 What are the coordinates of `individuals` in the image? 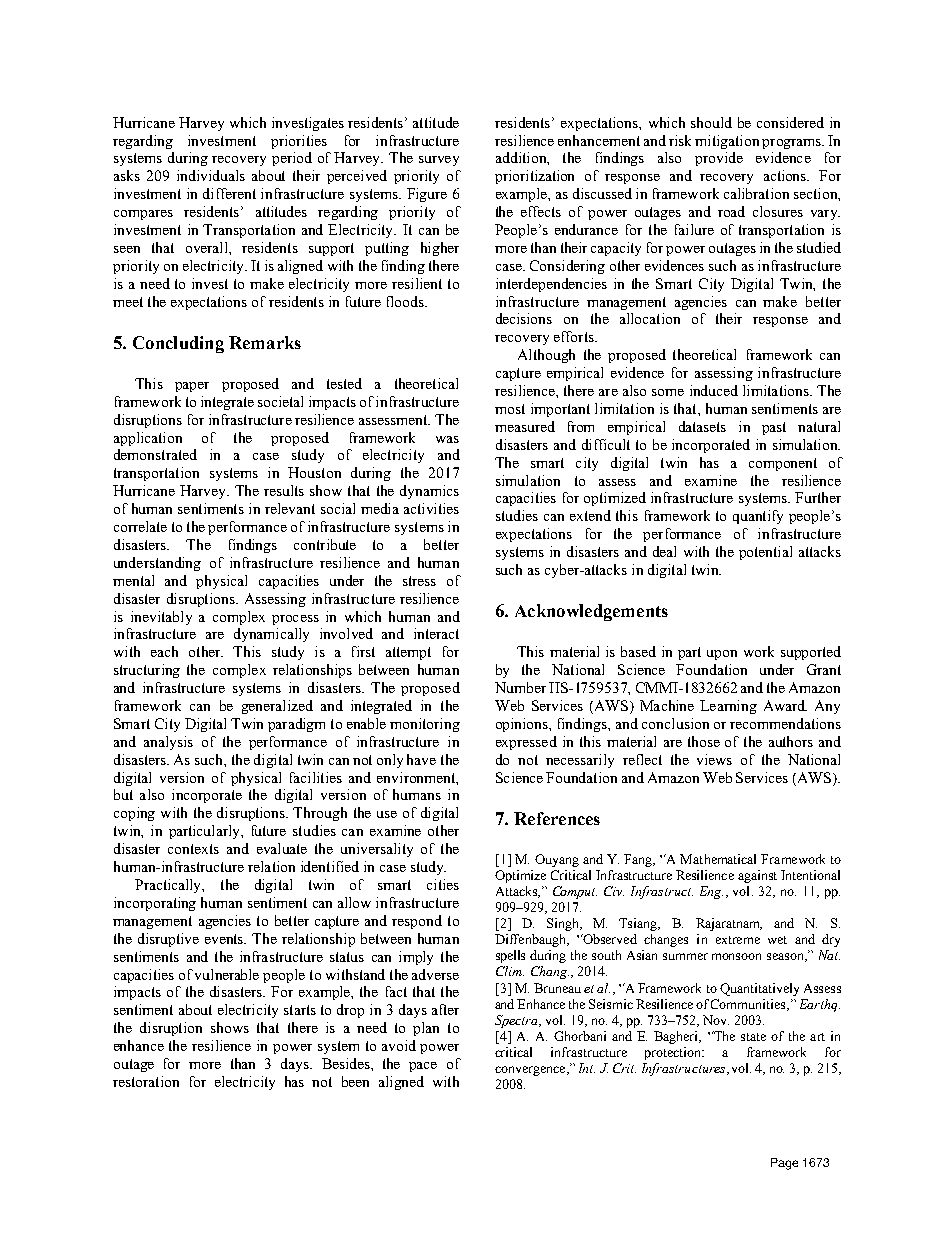 It's located at (211, 175).
